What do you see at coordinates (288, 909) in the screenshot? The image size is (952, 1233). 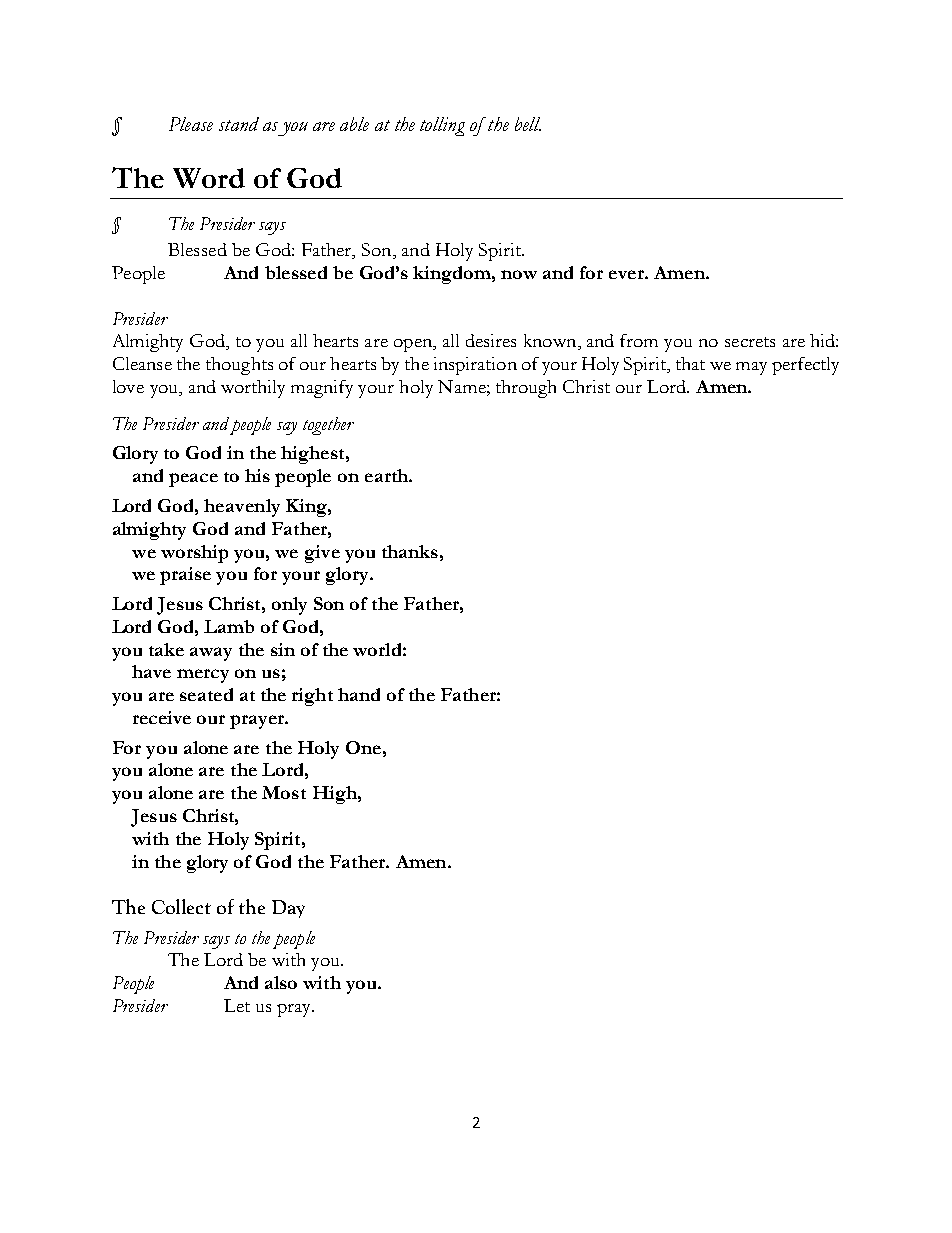 I see `Day` at bounding box center [288, 909].
